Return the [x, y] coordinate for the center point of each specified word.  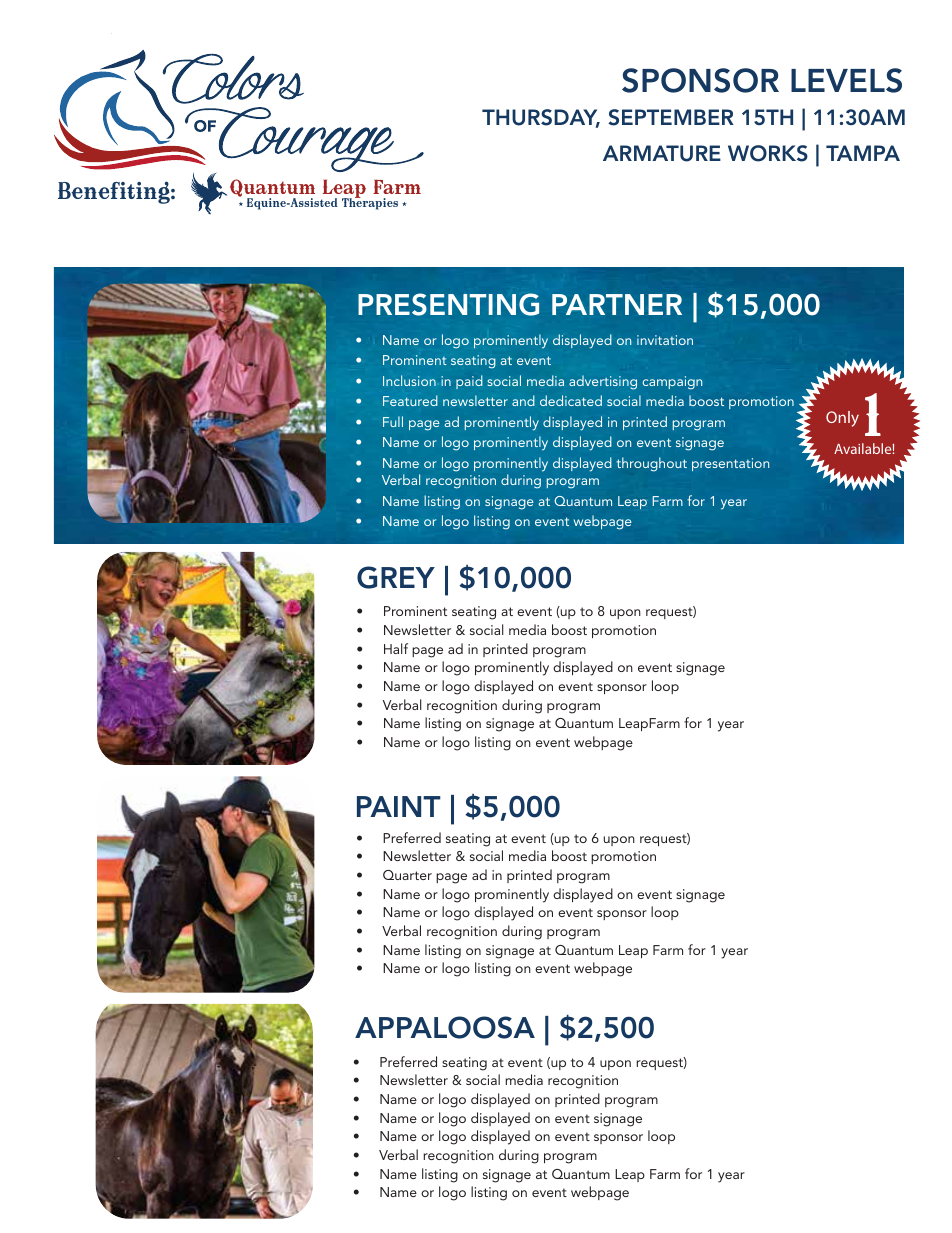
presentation [730, 464]
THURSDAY [541, 118]
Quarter [407, 875]
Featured [410, 400]
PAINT [399, 806]
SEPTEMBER [671, 117]
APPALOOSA [445, 1027]
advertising [603, 382]
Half [396, 648]
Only [842, 419]
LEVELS [846, 80]
